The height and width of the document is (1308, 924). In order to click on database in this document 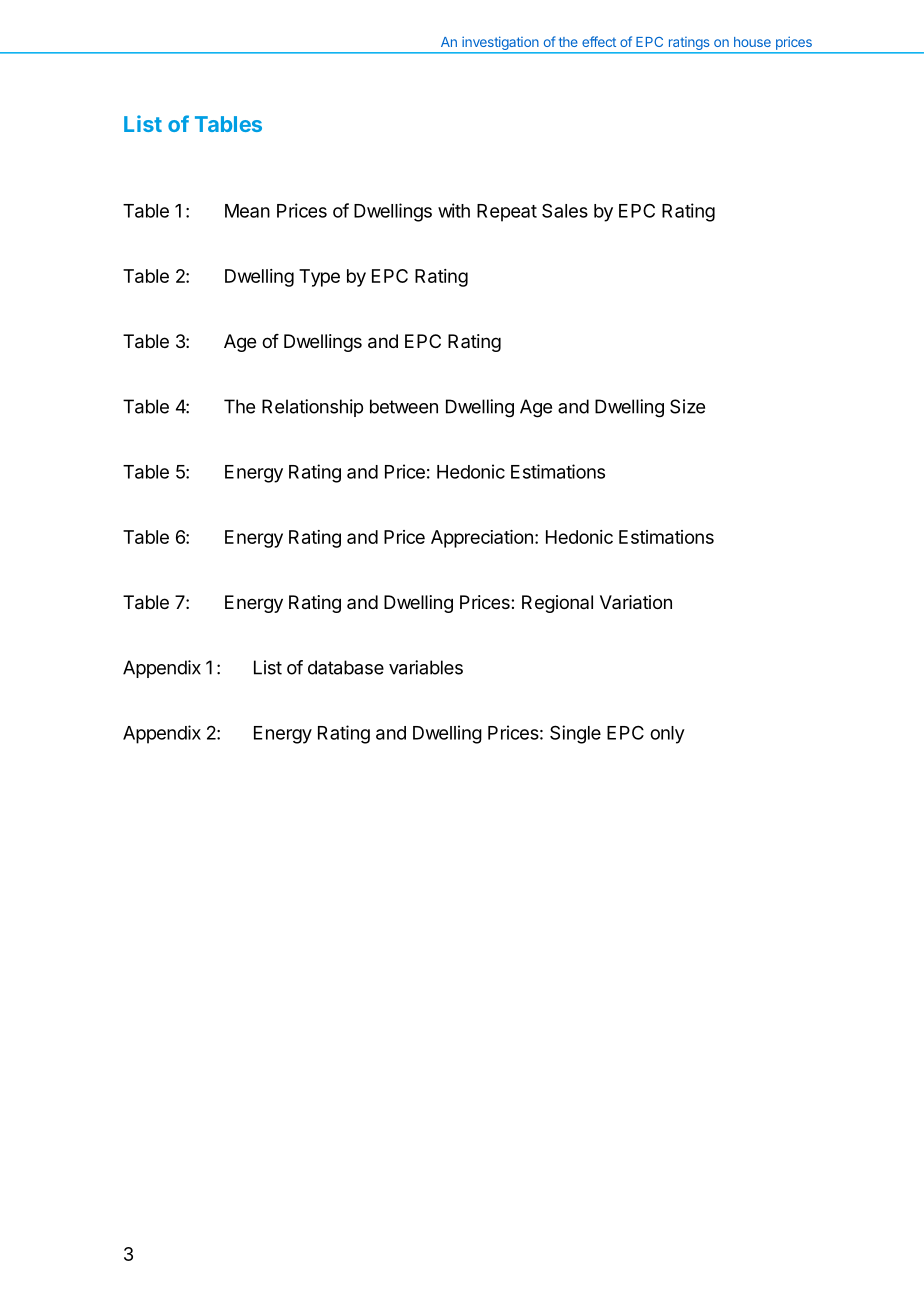, I will do `click(346, 667)`.
